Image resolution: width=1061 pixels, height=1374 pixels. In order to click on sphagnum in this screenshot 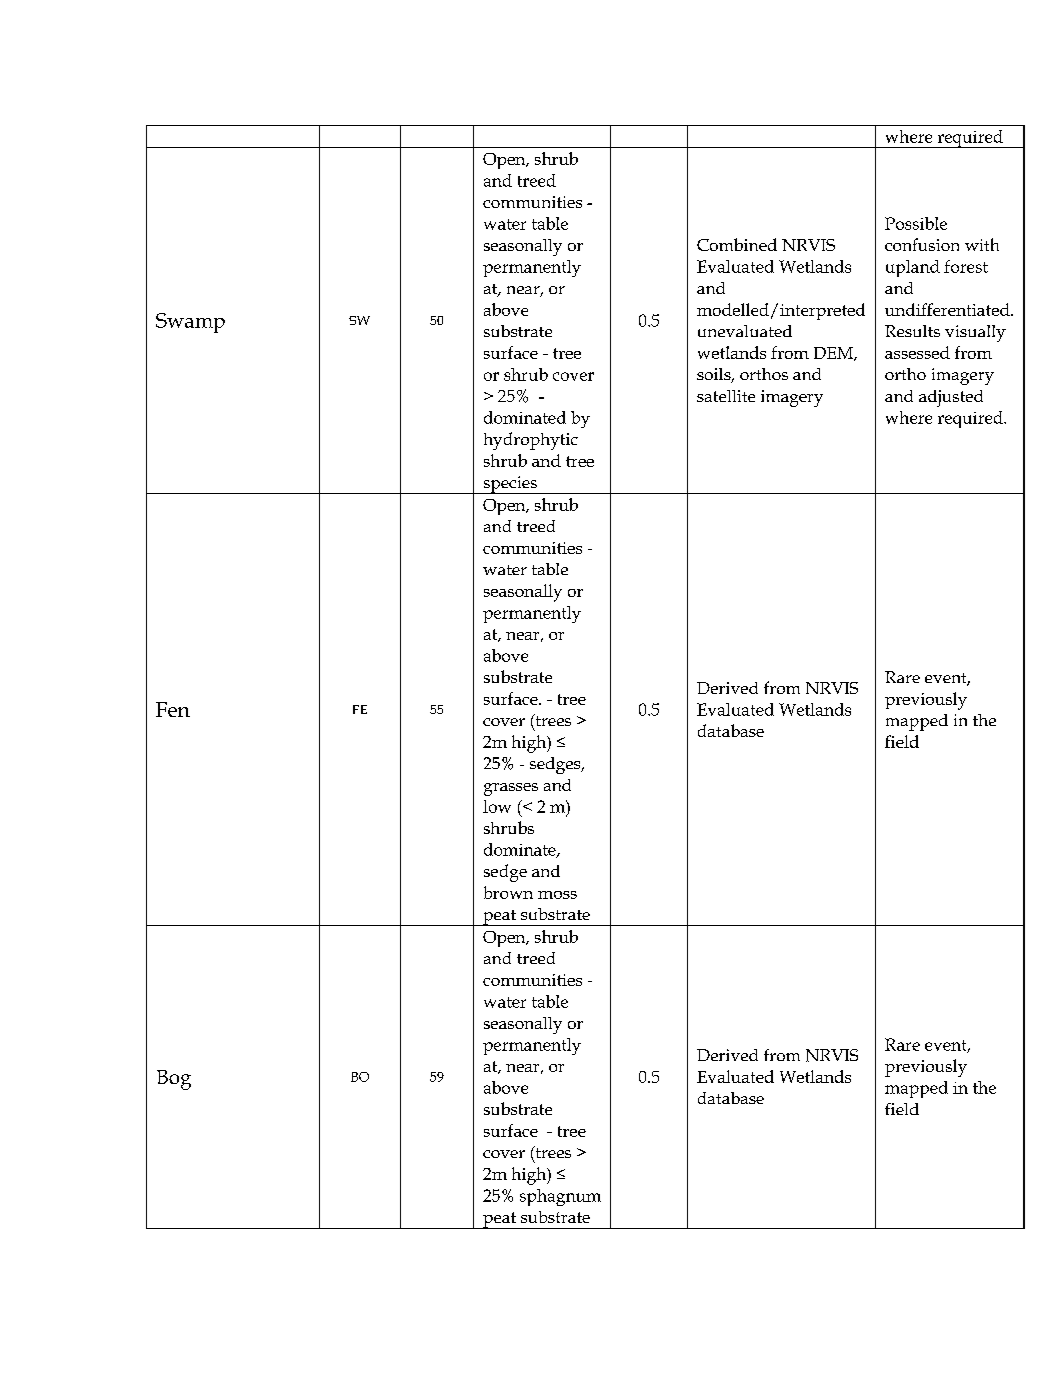, I will do `click(560, 1197)`.
